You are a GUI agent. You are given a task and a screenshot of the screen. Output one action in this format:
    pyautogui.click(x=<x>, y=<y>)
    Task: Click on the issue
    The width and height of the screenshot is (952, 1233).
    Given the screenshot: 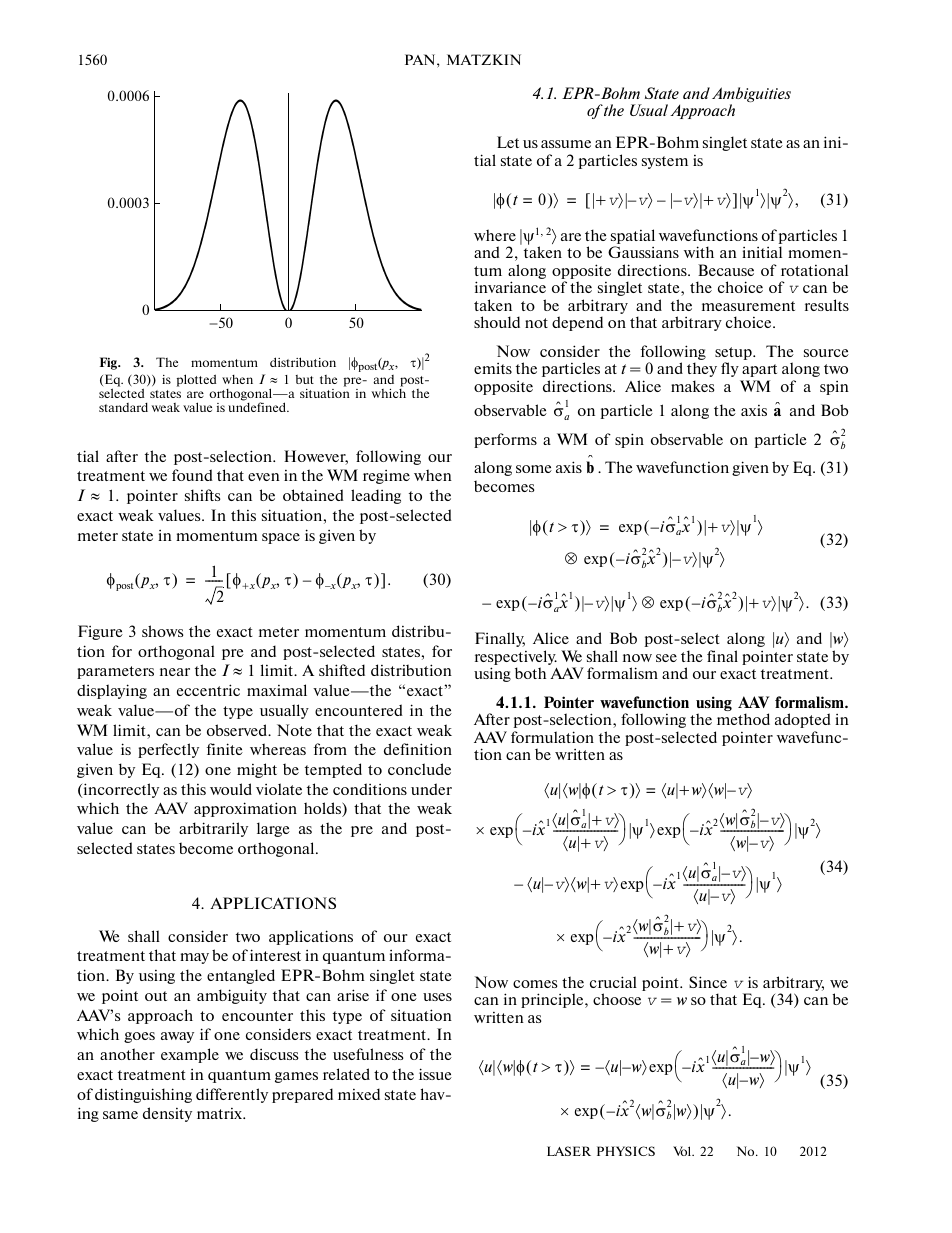 What is the action you would take?
    pyautogui.click(x=435, y=1074)
